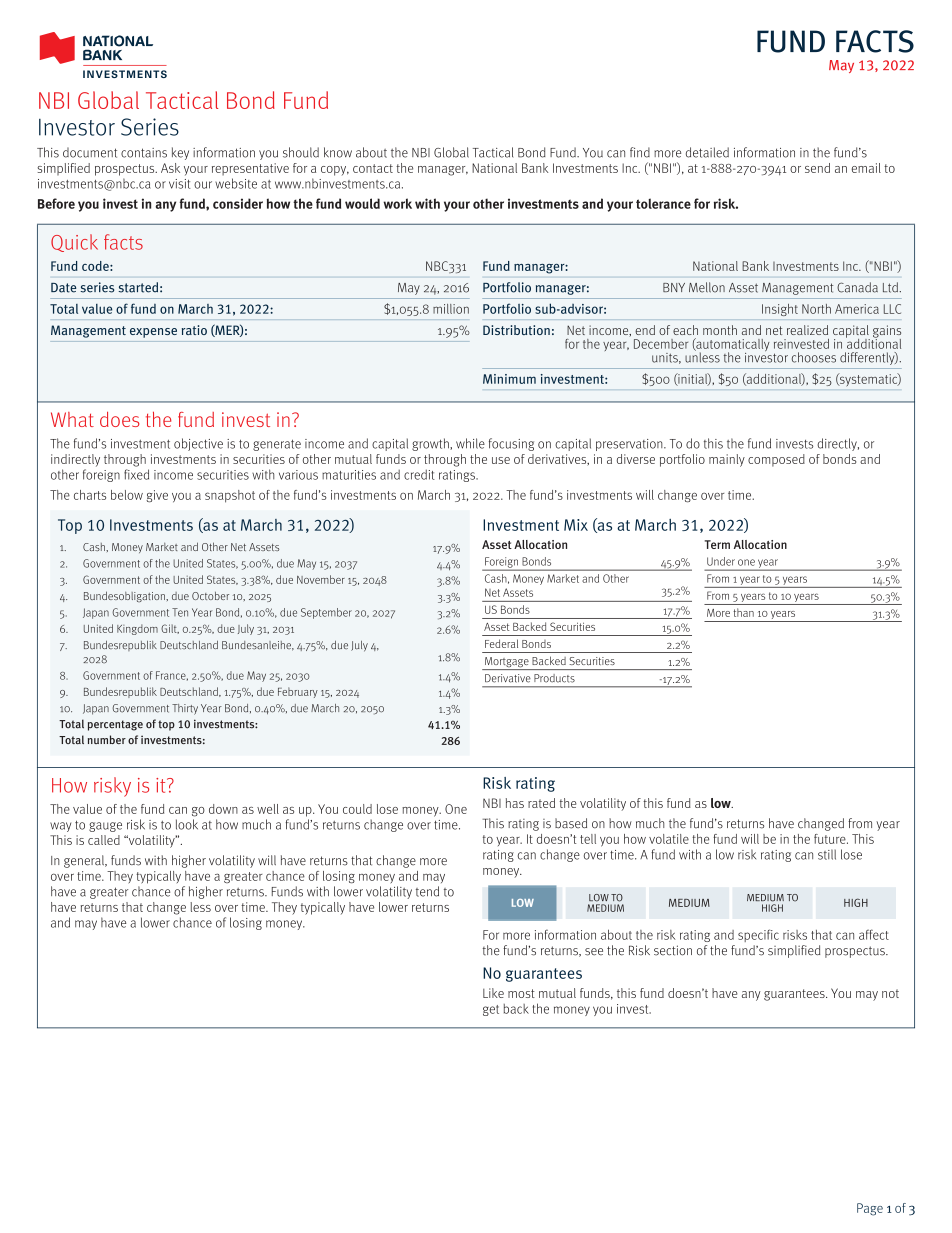 This document has width=952, height=1233. I want to click on work, so click(397, 203).
